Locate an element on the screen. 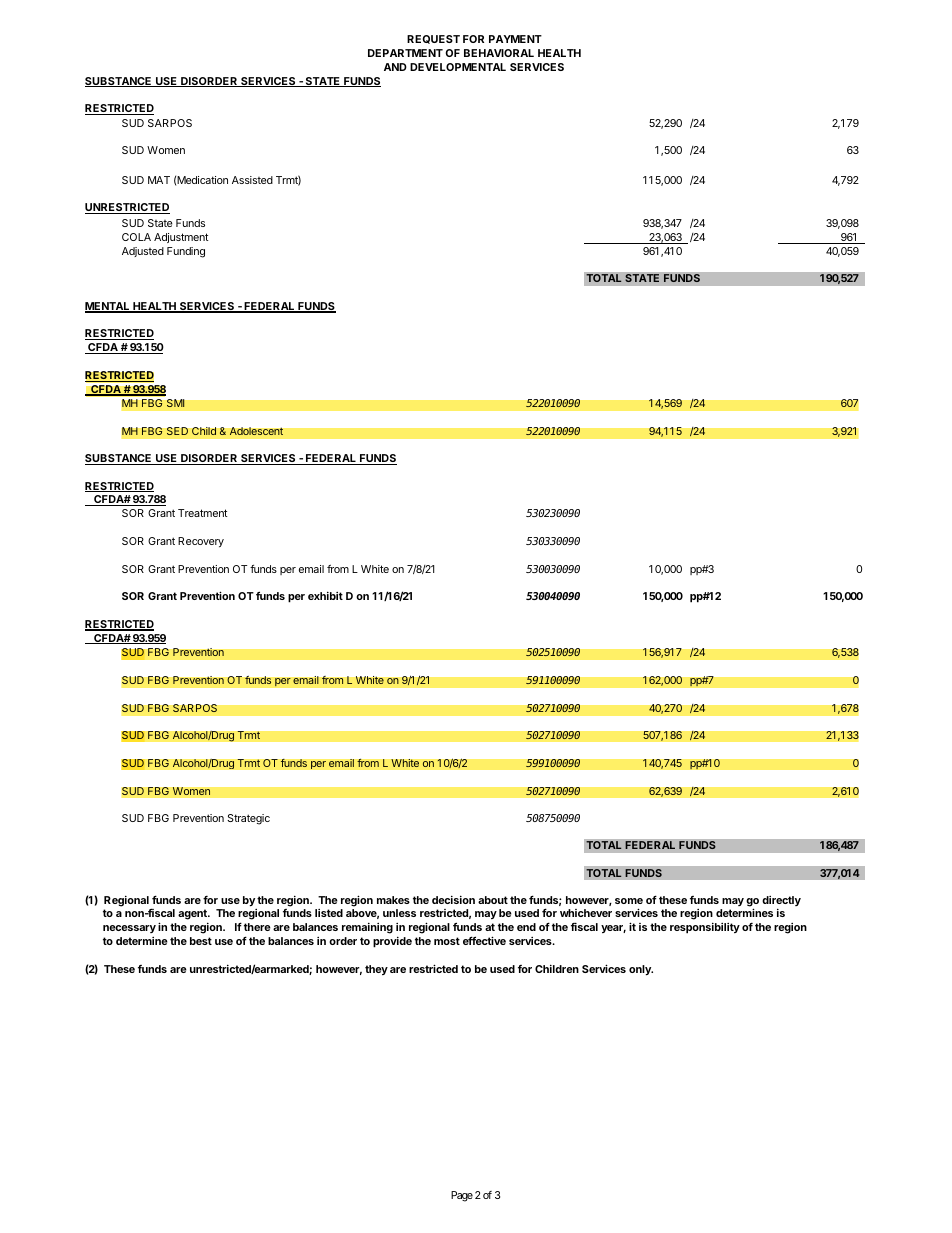 This screenshot has height=1233, width=952. exhibit is located at coordinates (325, 595).
